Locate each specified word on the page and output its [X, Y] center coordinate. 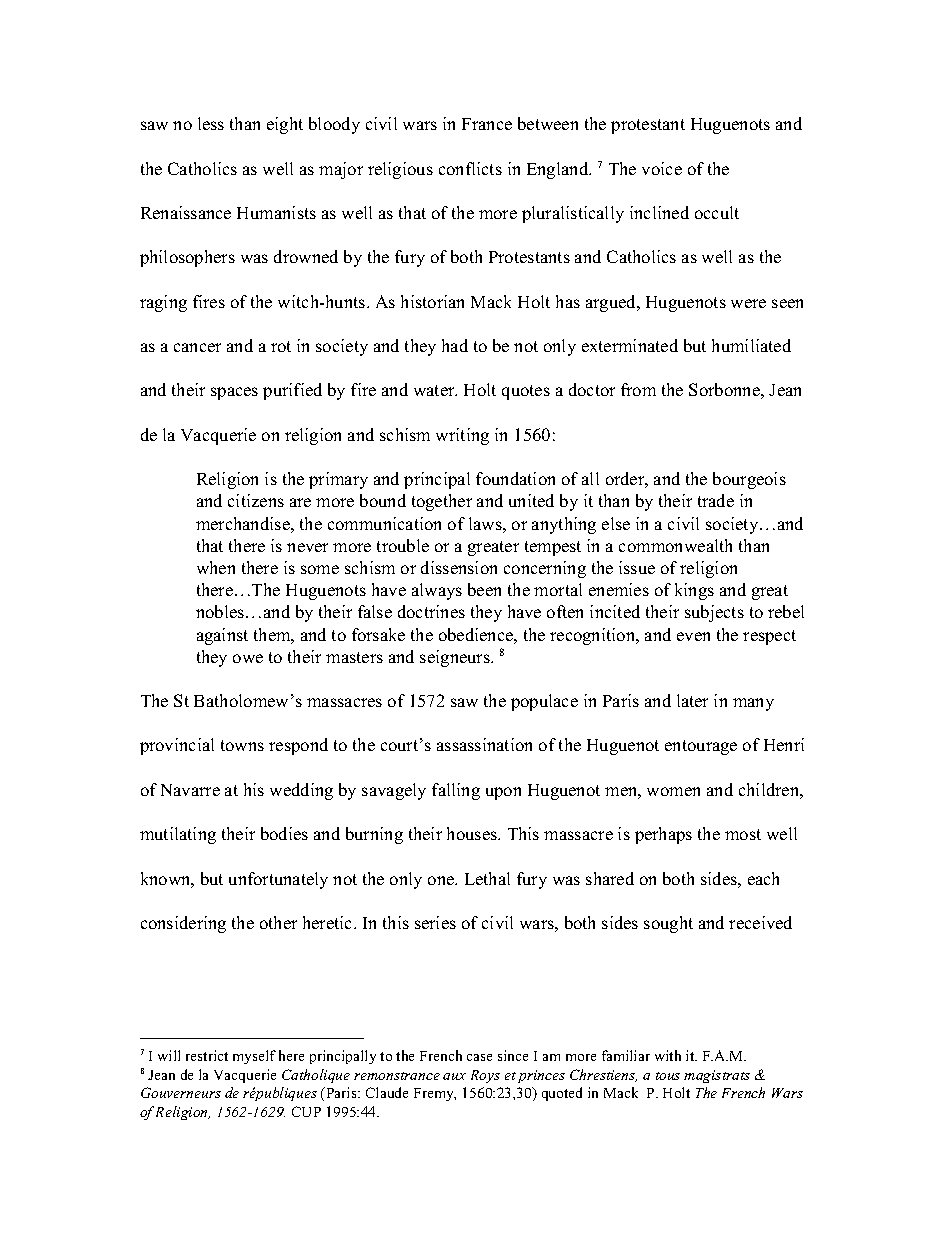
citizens [256, 500]
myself [254, 1057]
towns [242, 745]
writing [462, 436]
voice [662, 168]
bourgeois [749, 480]
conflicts [470, 168]
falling [456, 791]
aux [454, 1076]
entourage [701, 747]
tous [668, 1076]
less [211, 123]
